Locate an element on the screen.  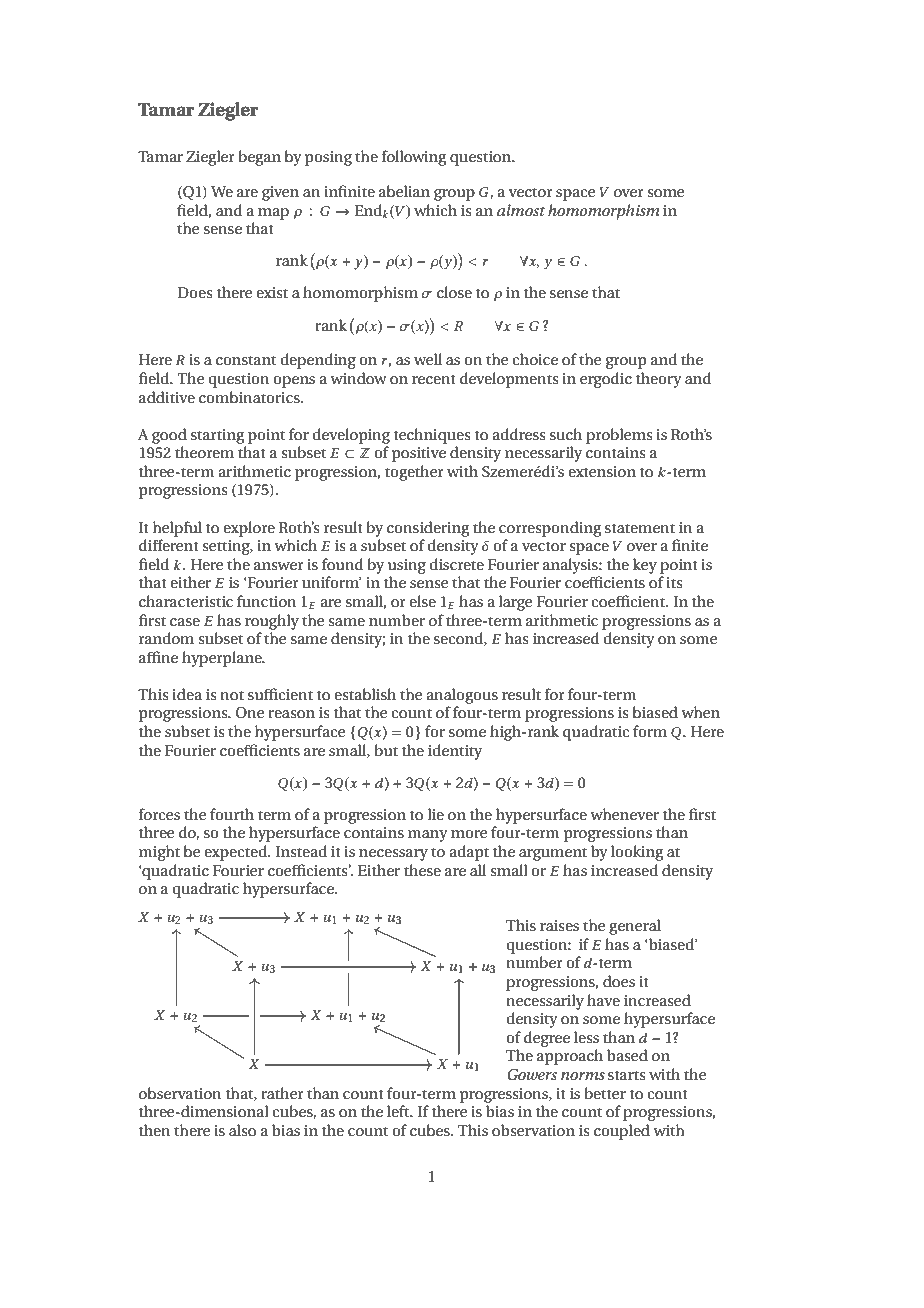
these is located at coordinates (422, 870).
